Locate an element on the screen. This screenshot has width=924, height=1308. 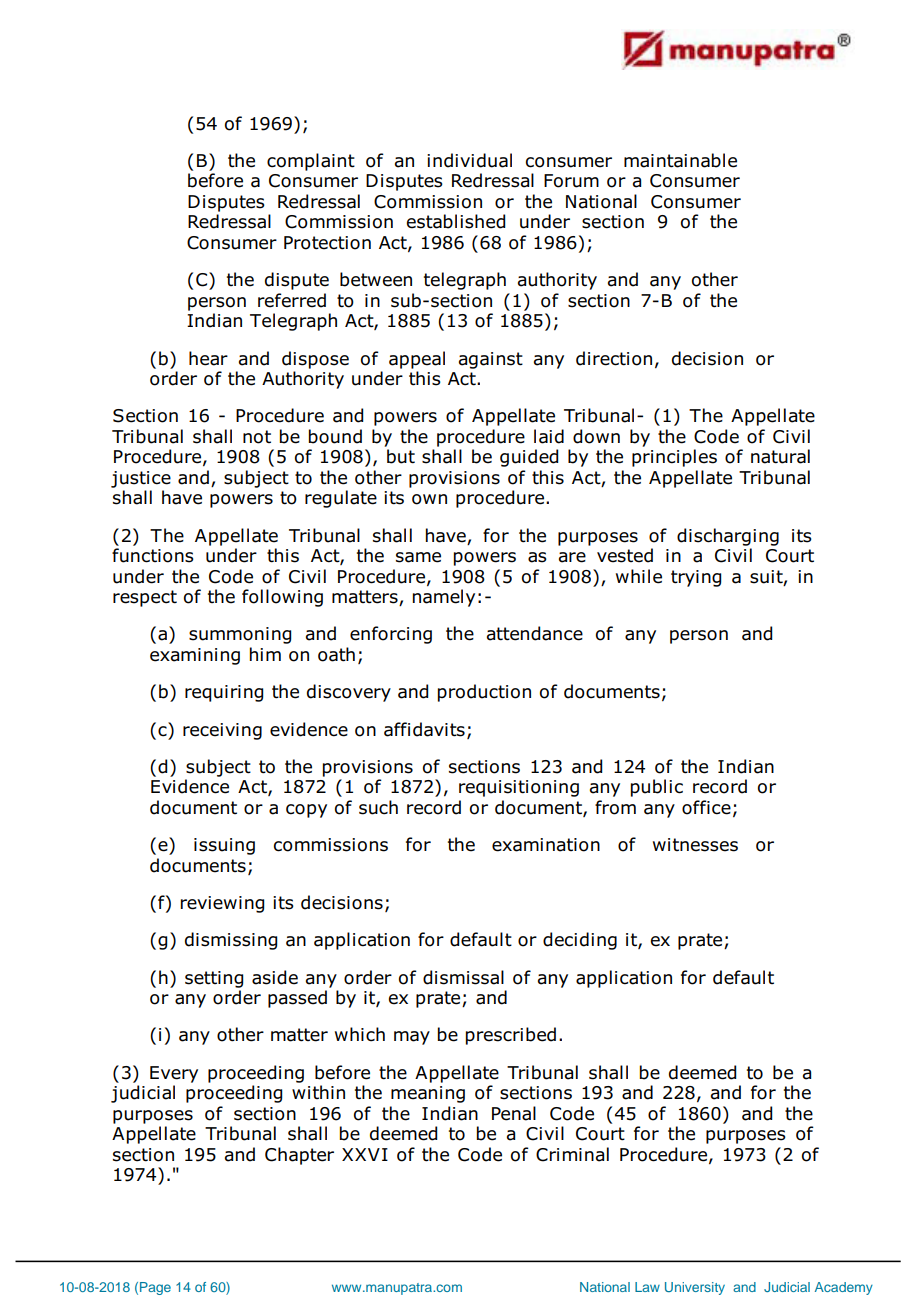
individual is located at coordinates (469, 160).
